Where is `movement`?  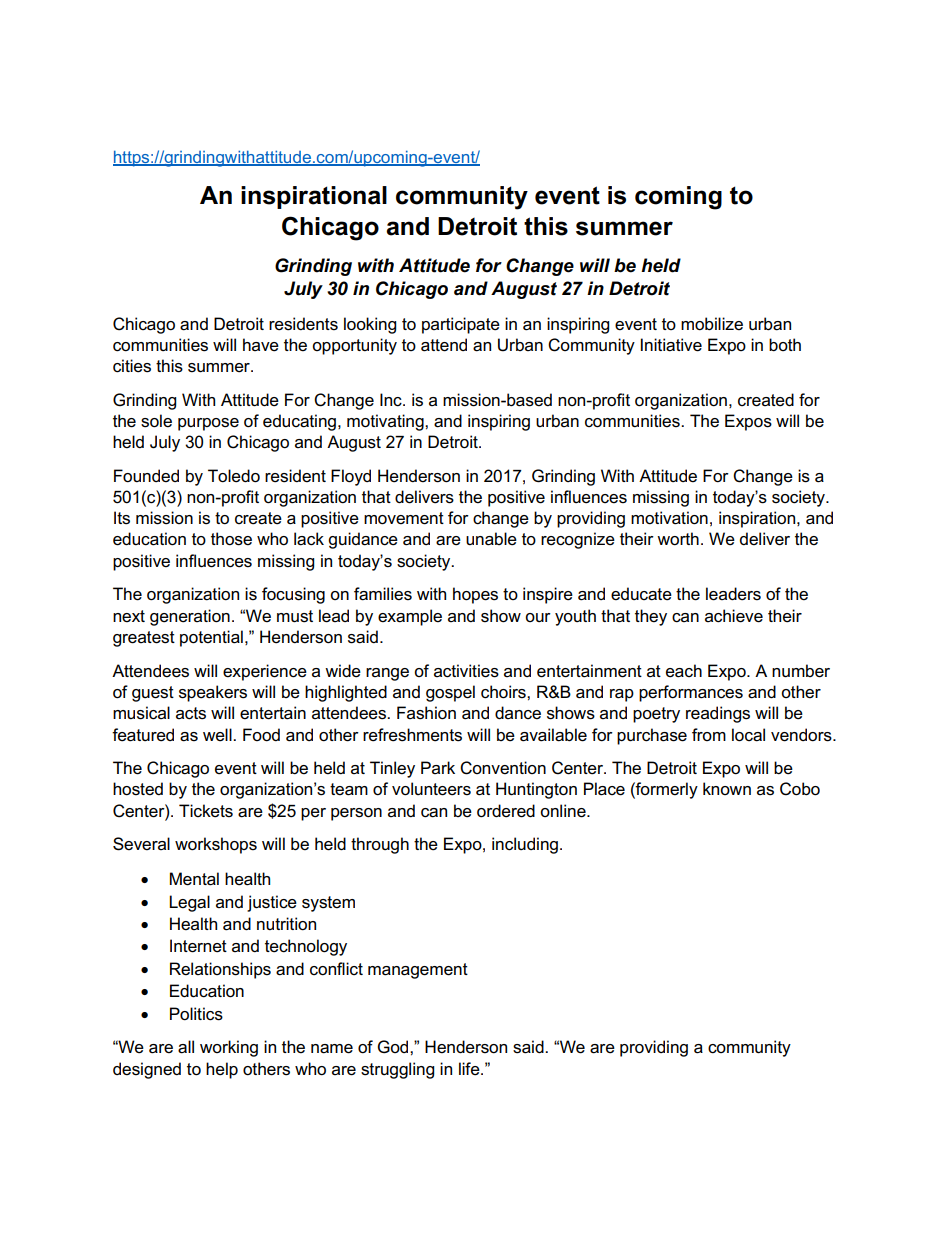 movement is located at coordinates (404, 518).
